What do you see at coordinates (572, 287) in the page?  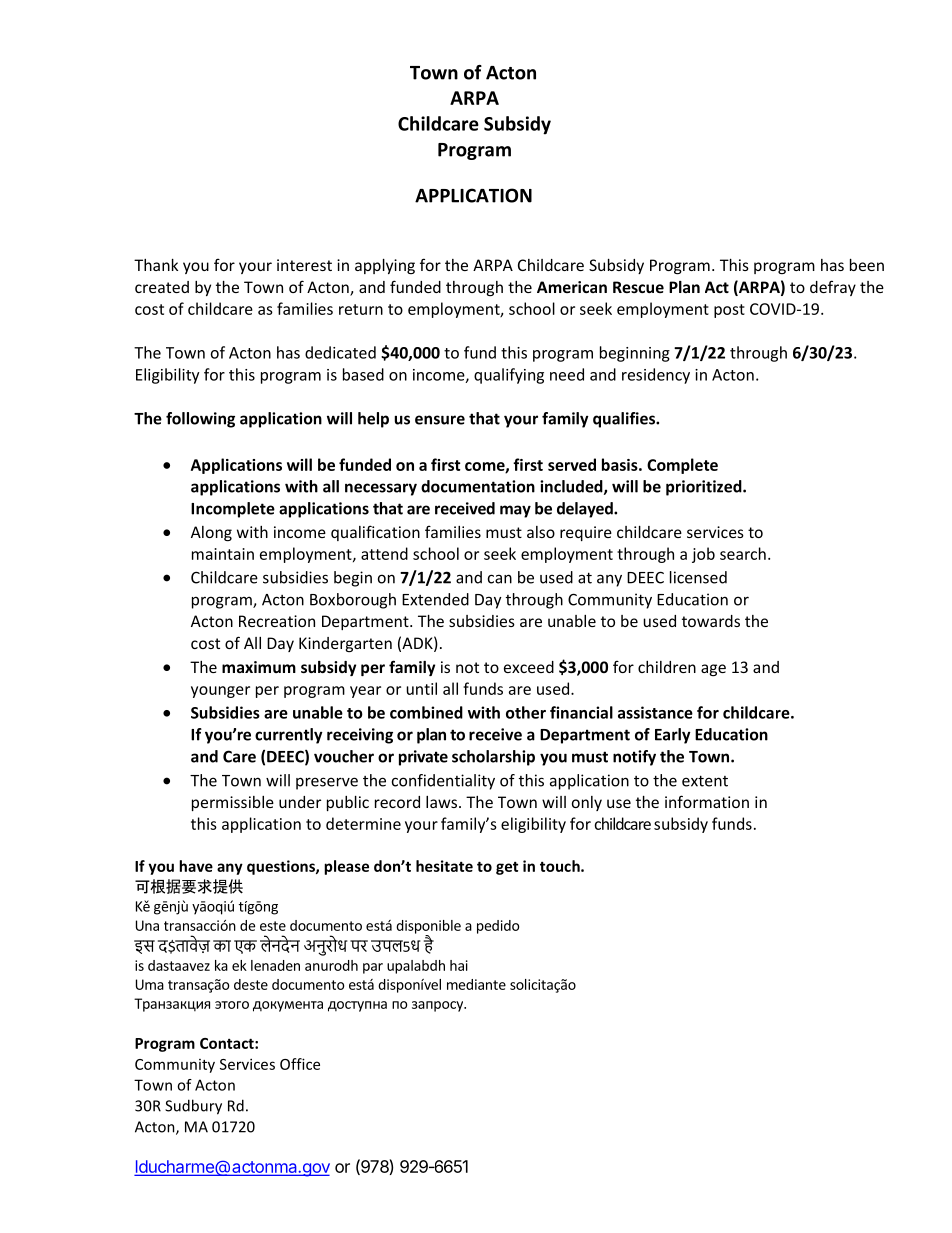 I see `American` at bounding box center [572, 287].
